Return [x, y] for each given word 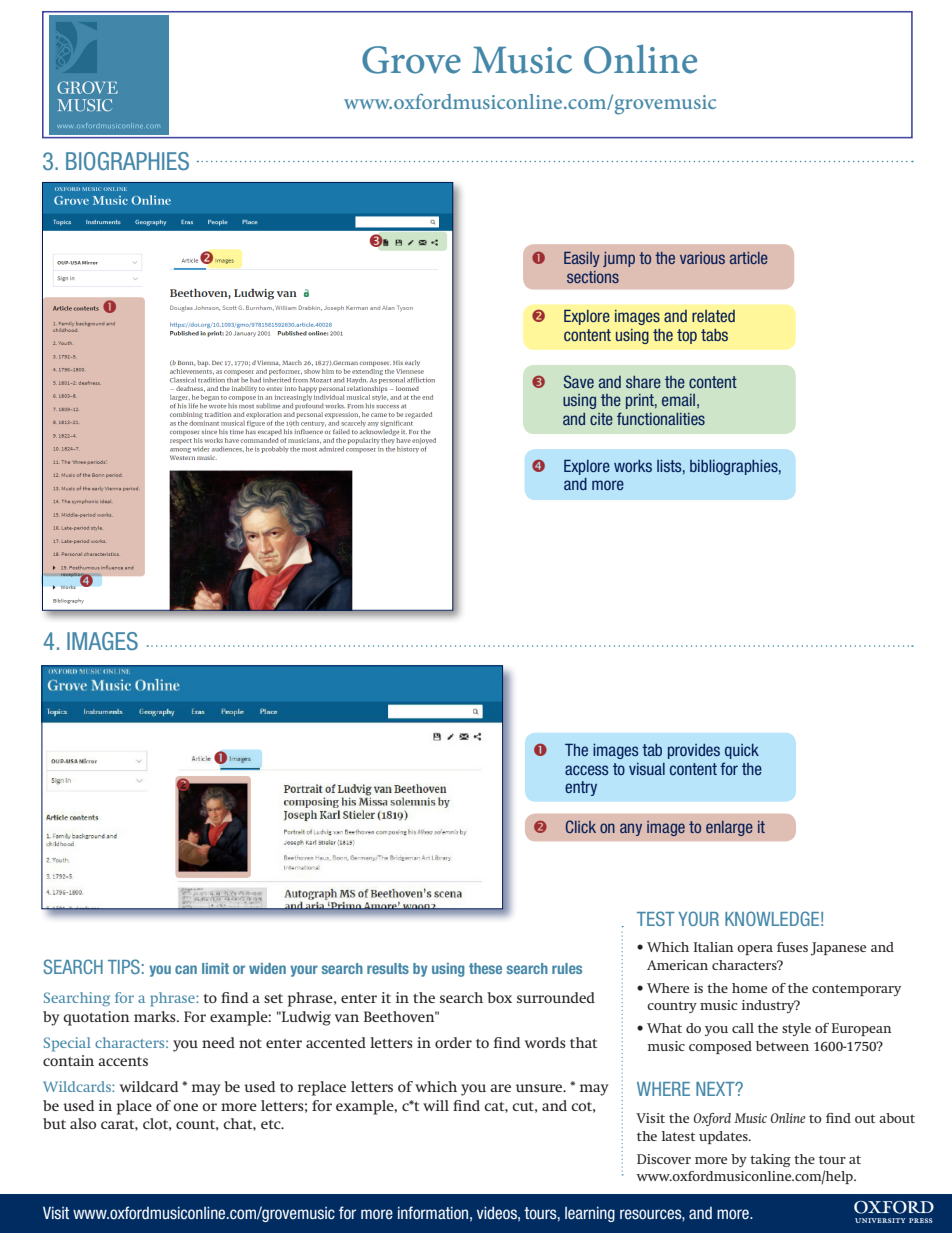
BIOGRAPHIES [127, 161]
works [633, 466]
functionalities [661, 418]
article [749, 258]
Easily [582, 259]
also [83, 1123]
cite [601, 419]
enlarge [729, 828]
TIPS [124, 966]
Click [581, 826]
